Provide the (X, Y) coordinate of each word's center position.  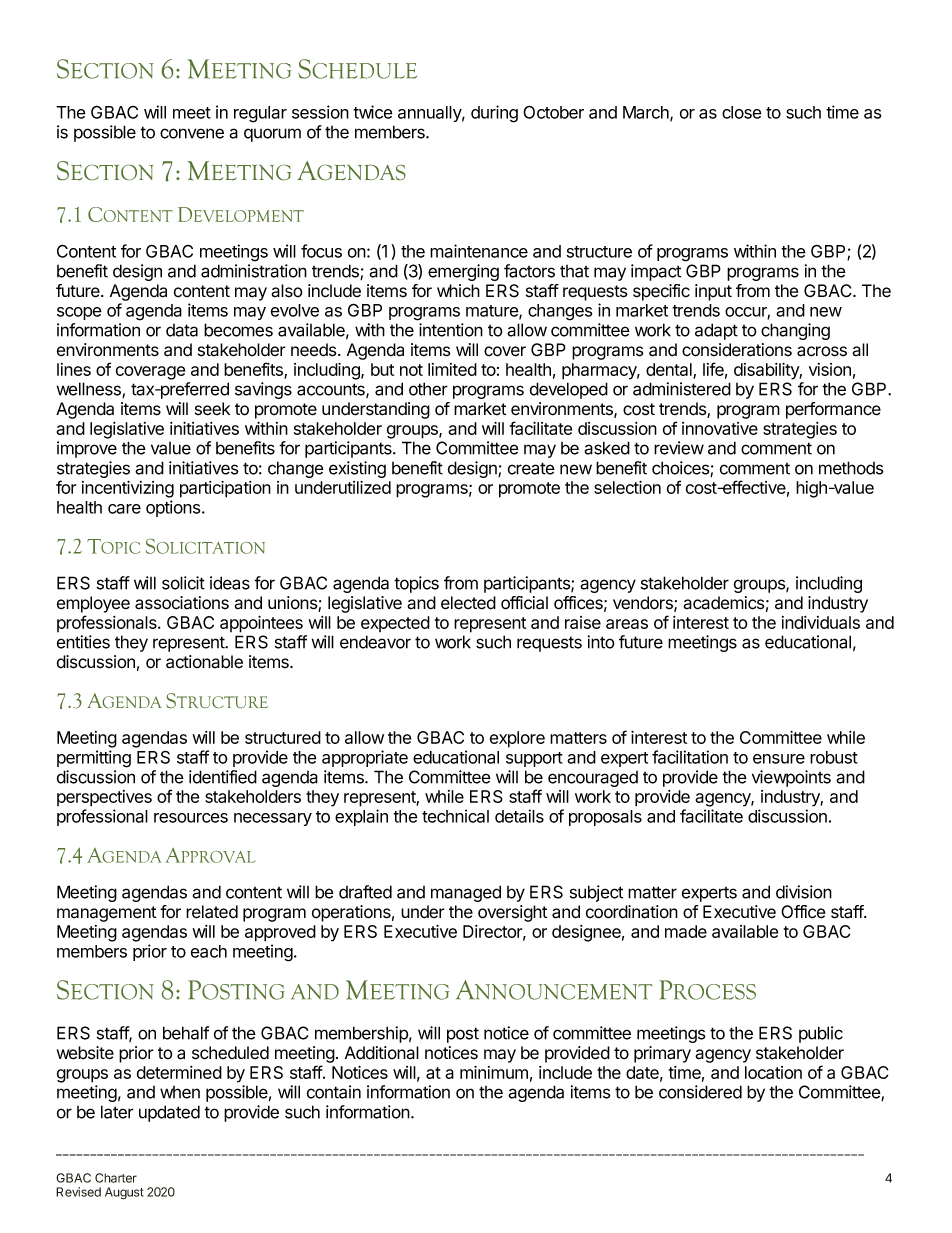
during (494, 114)
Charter (116, 1178)
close (742, 112)
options (174, 508)
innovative (720, 428)
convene (192, 133)
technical (455, 816)
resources (191, 818)
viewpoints (791, 778)
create (531, 468)
